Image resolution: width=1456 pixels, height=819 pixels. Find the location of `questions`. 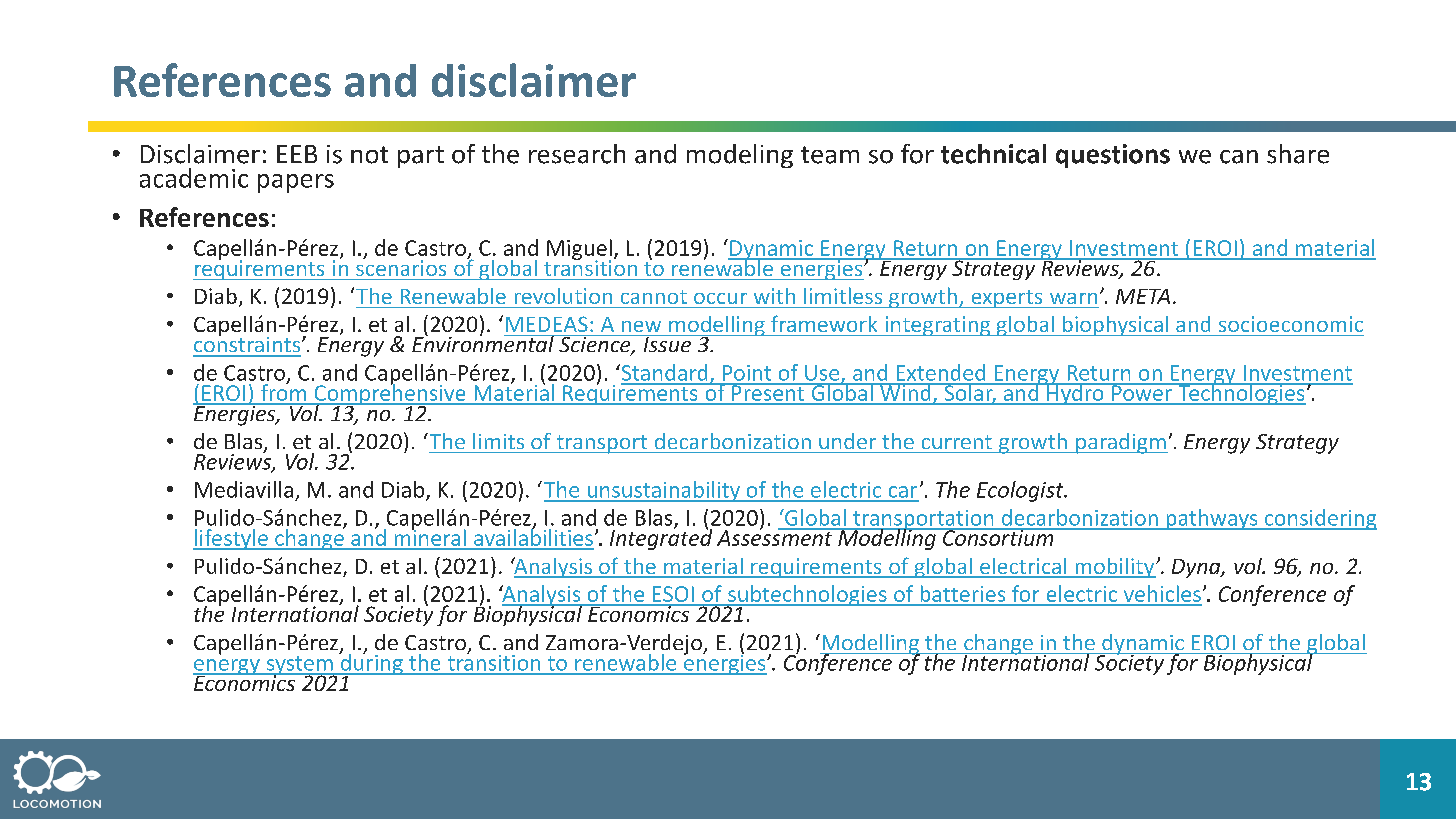

questions is located at coordinates (1113, 156).
